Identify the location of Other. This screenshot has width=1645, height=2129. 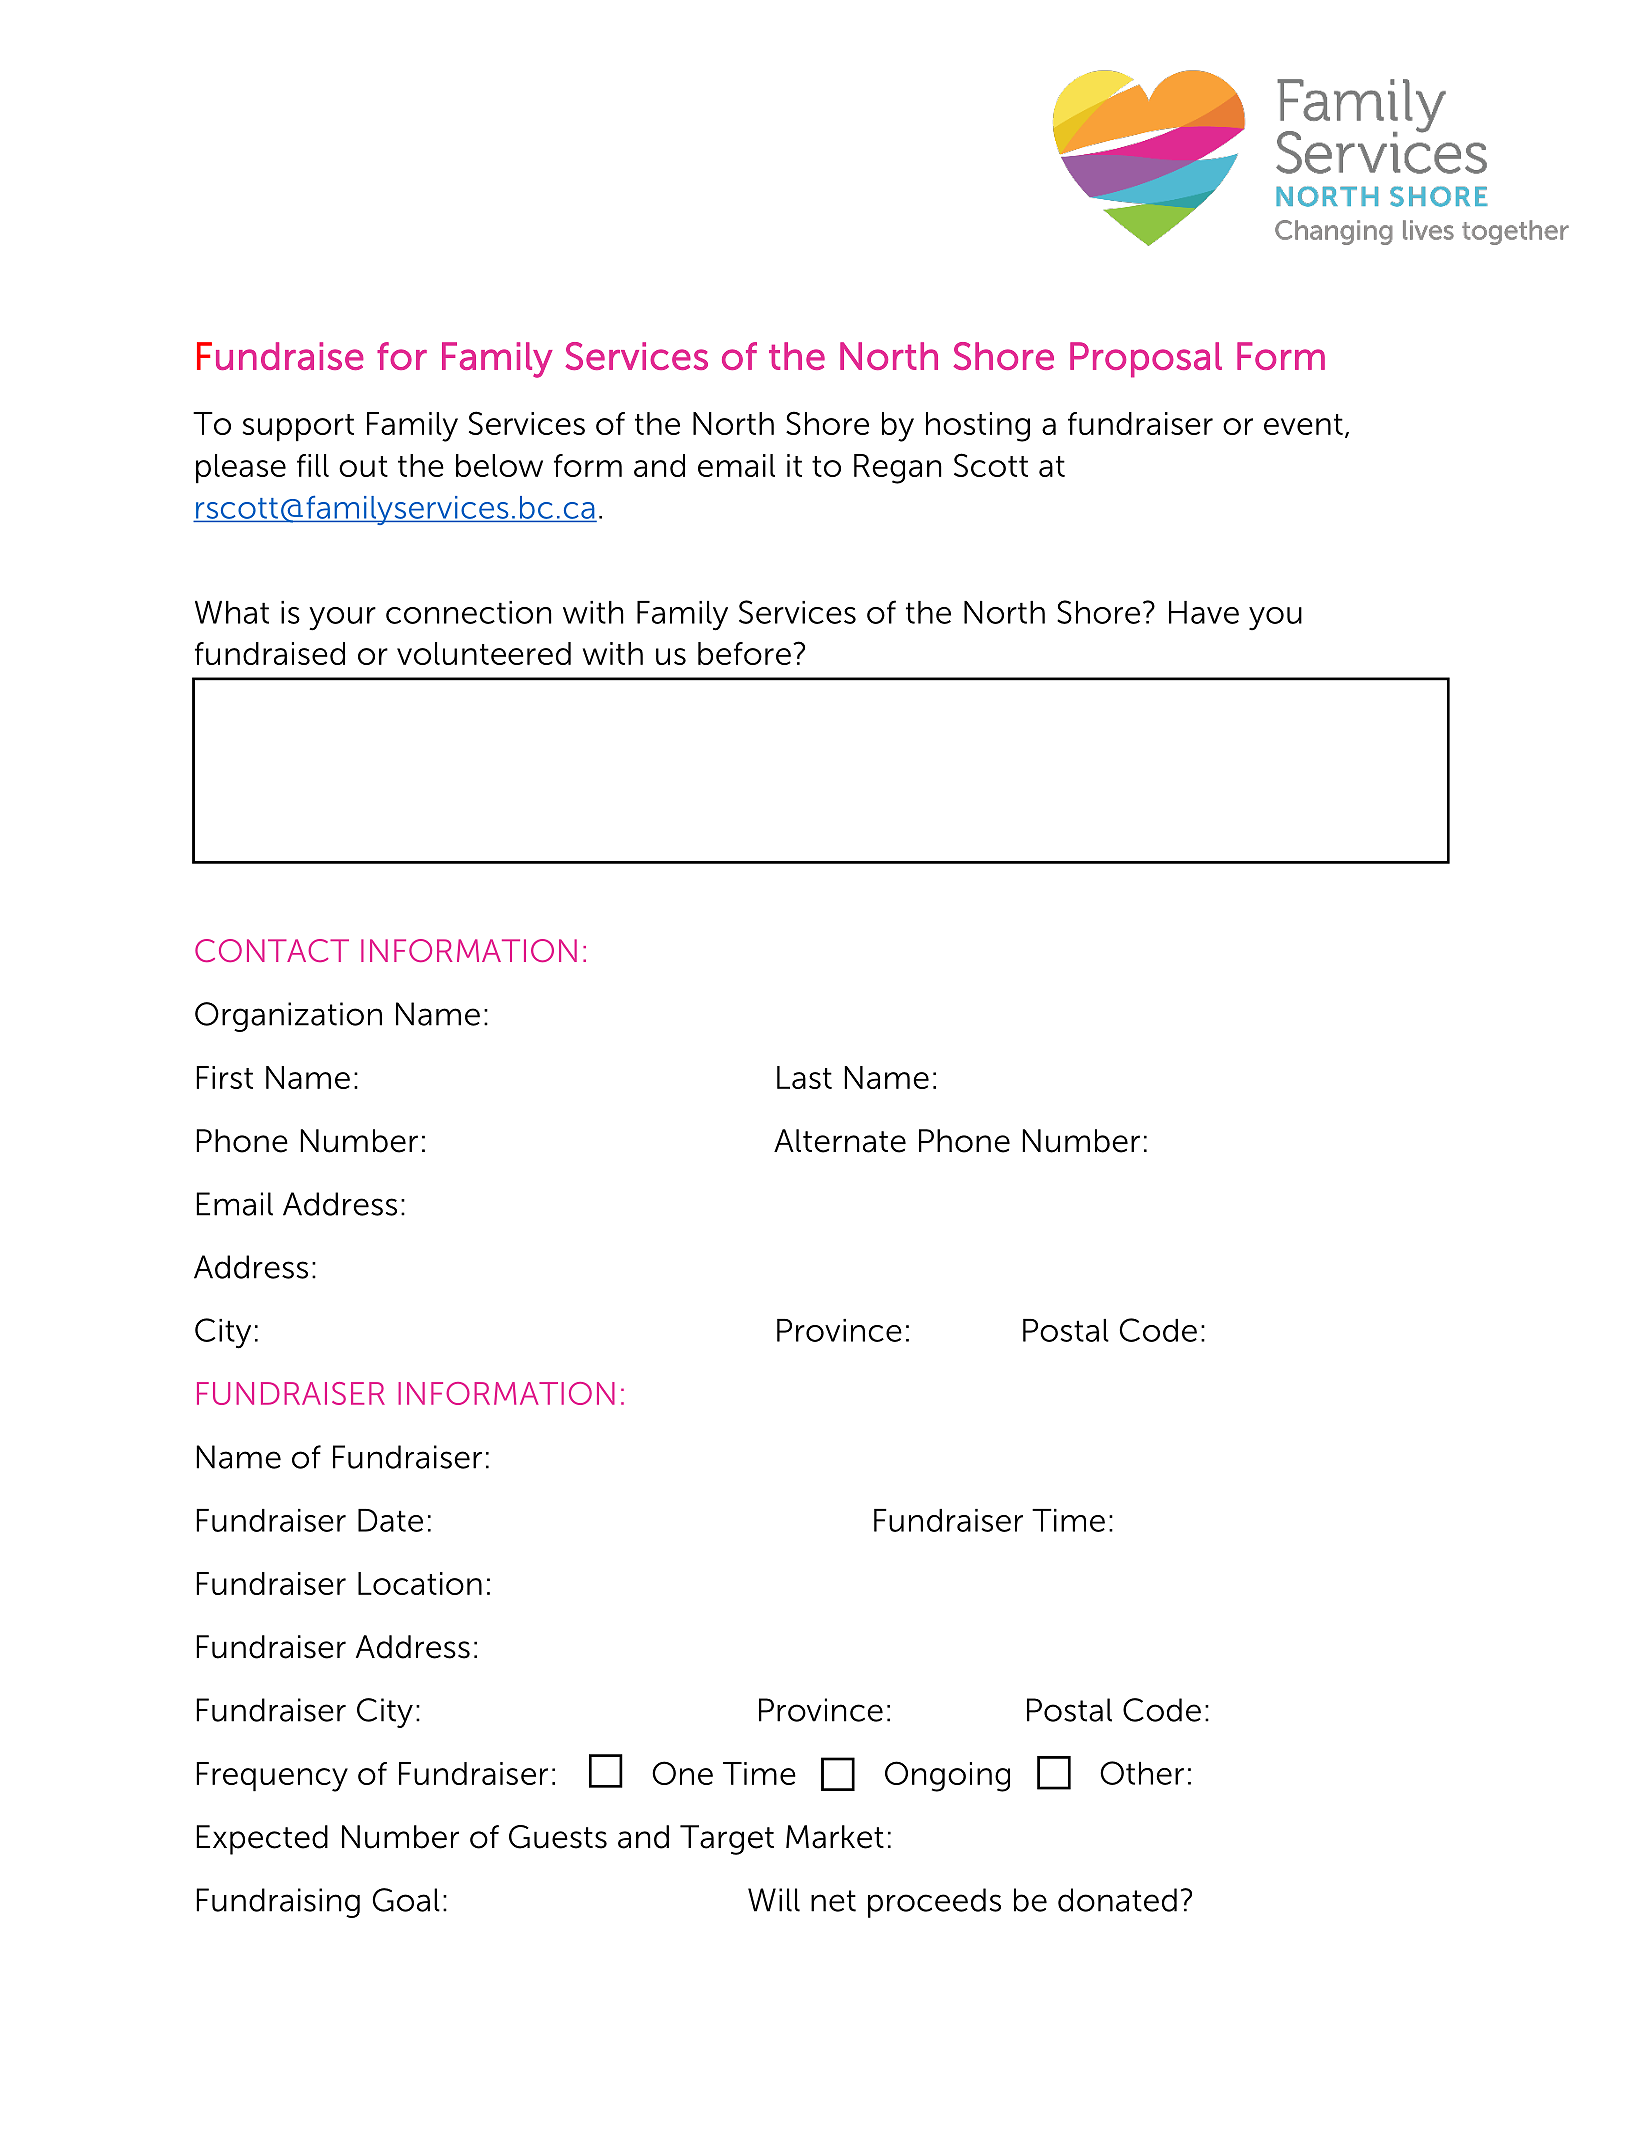
(1142, 1773).
